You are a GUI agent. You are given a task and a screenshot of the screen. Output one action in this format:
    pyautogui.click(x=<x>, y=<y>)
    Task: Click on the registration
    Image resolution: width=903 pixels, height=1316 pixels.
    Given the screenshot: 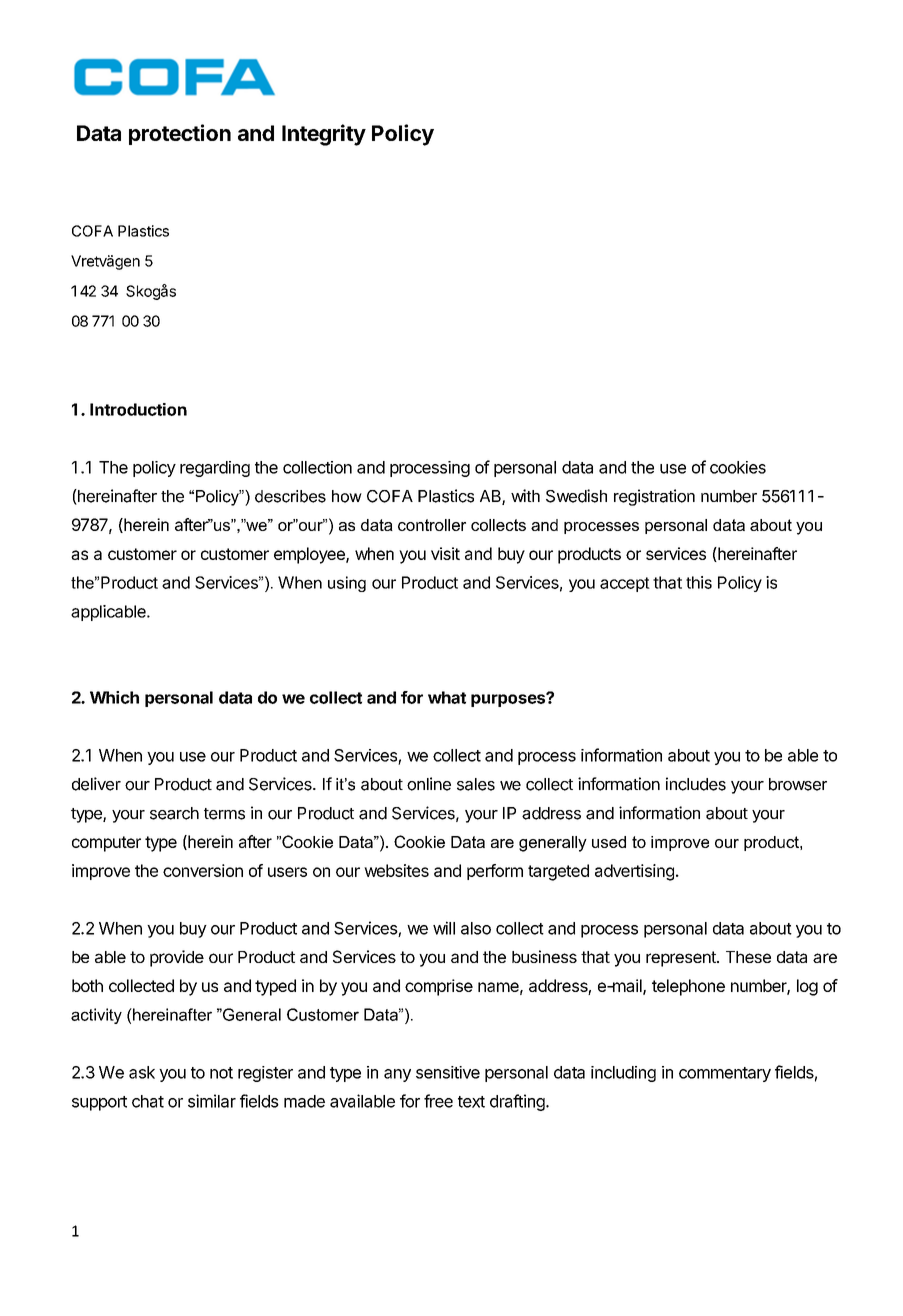 What is the action you would take?
    pyautogui.click(x=654, y=497)
